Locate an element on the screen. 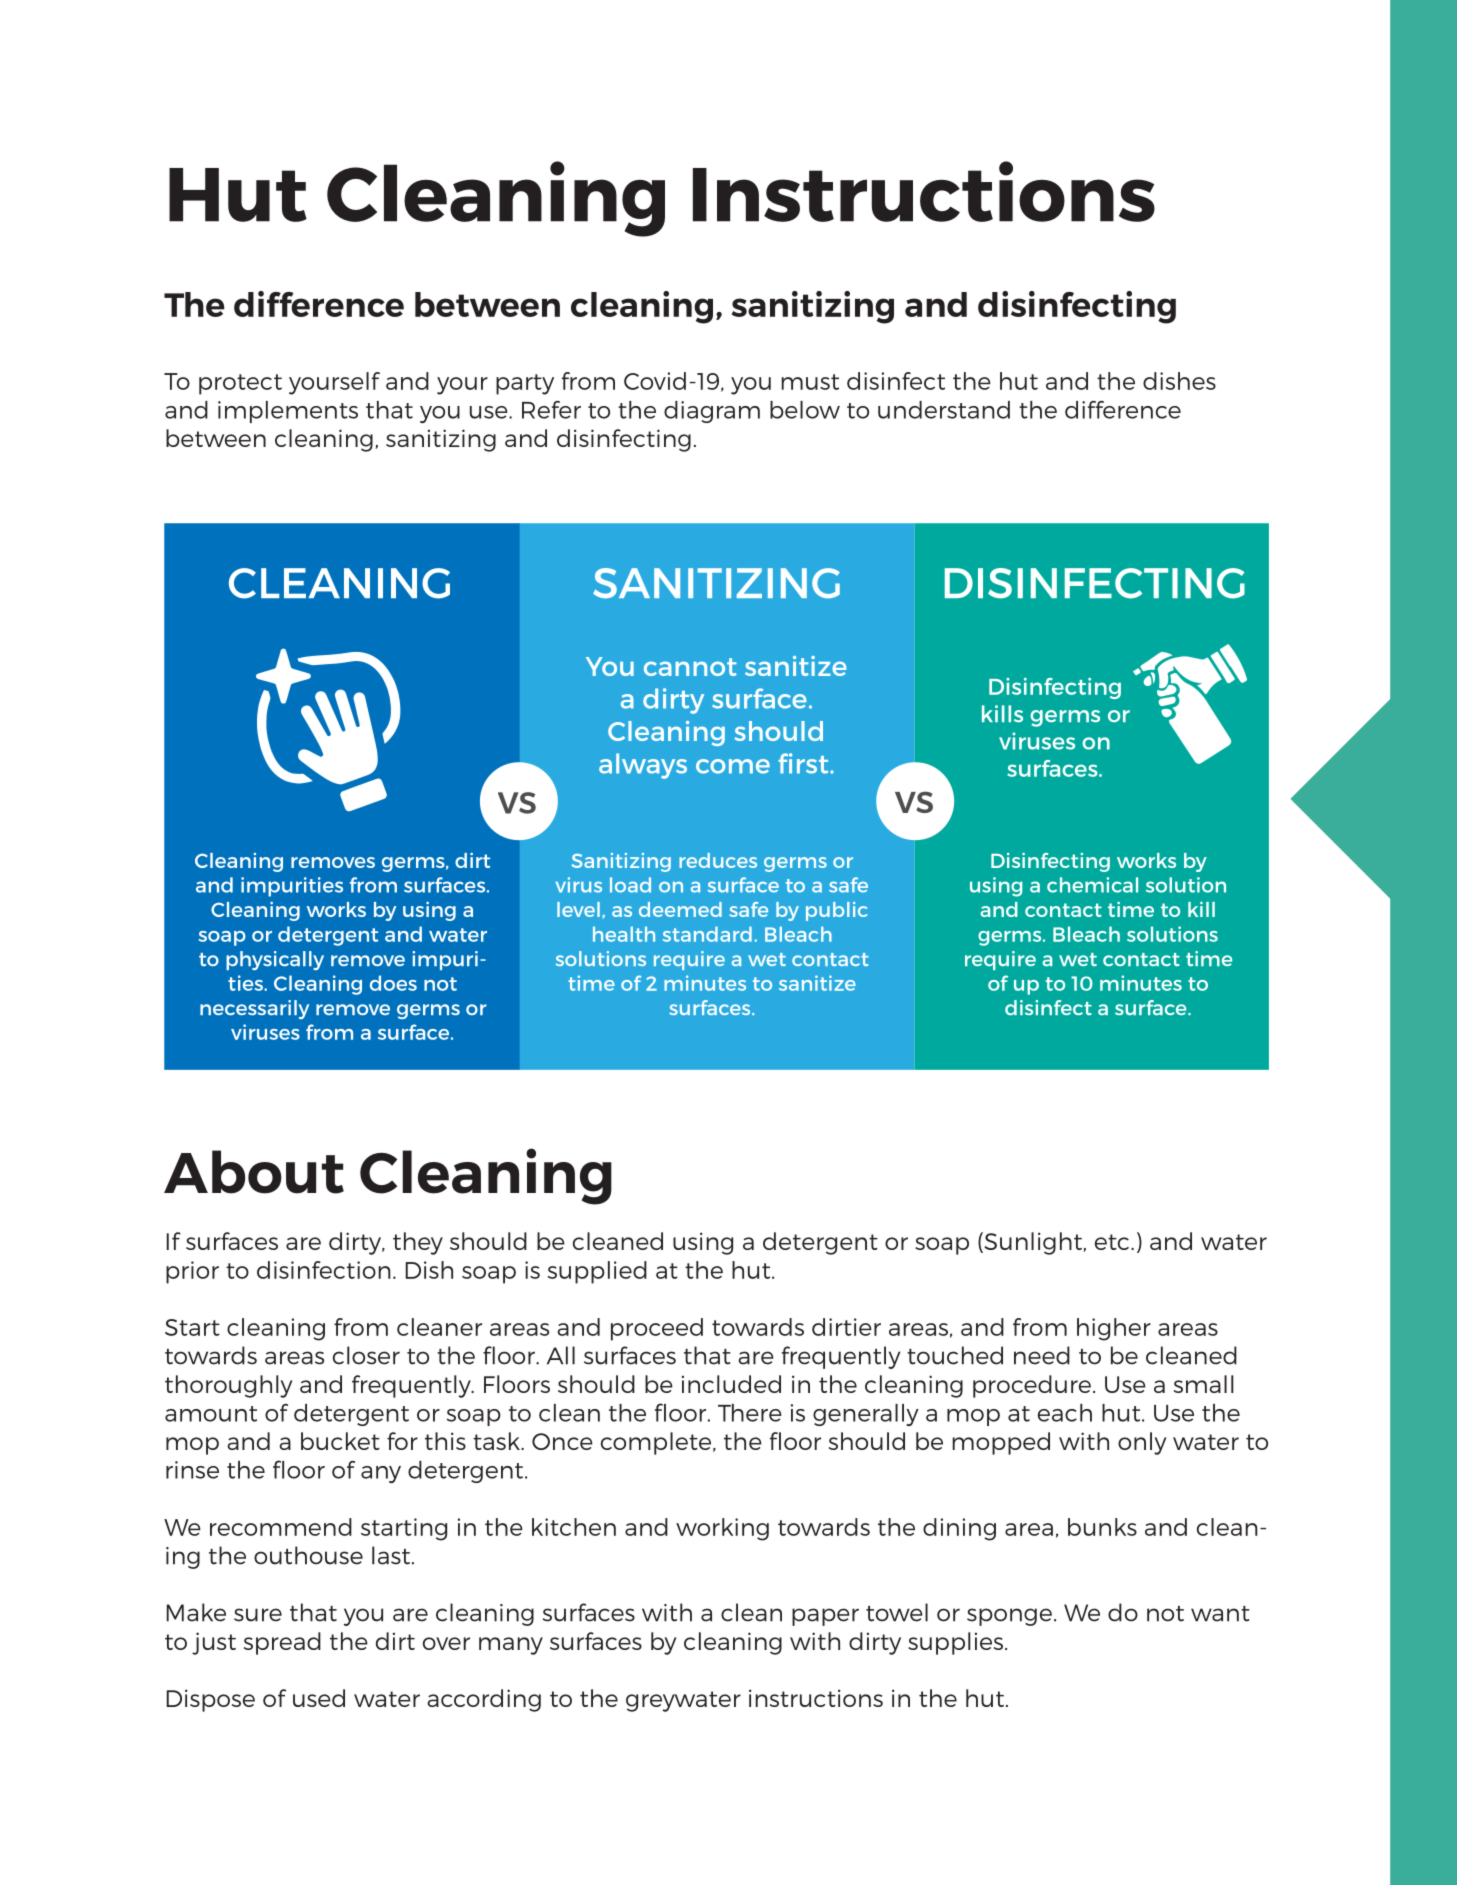 This screenshot has width=1457, height=1885. implements is located at coordinates (288, 412).
